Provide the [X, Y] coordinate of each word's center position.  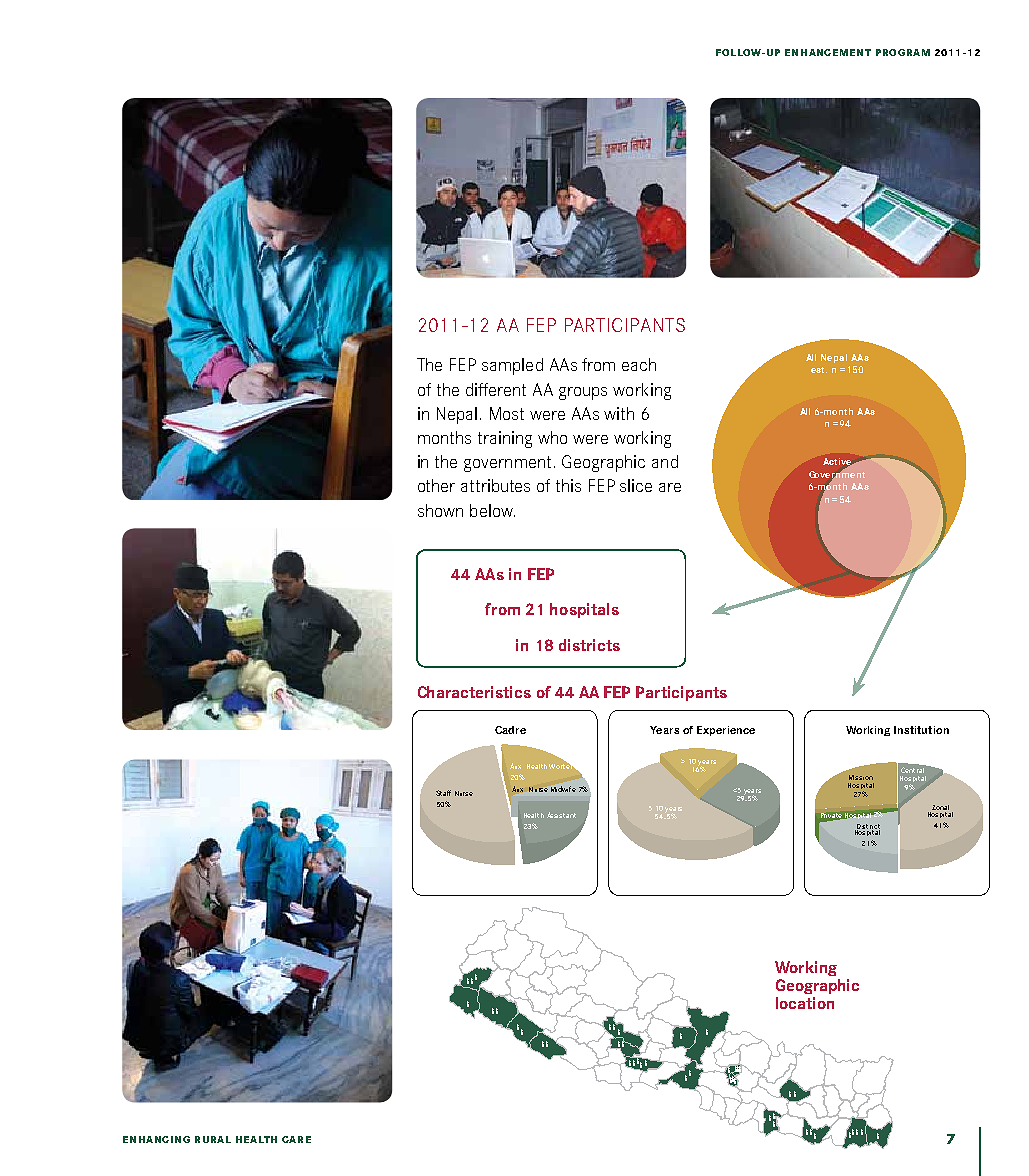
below [492, 510]
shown [440, 510]
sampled [512, 366]
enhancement [828, 52]
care [296, 1139]
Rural [213, 1139]
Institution [921, 730]
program [903, 52]
